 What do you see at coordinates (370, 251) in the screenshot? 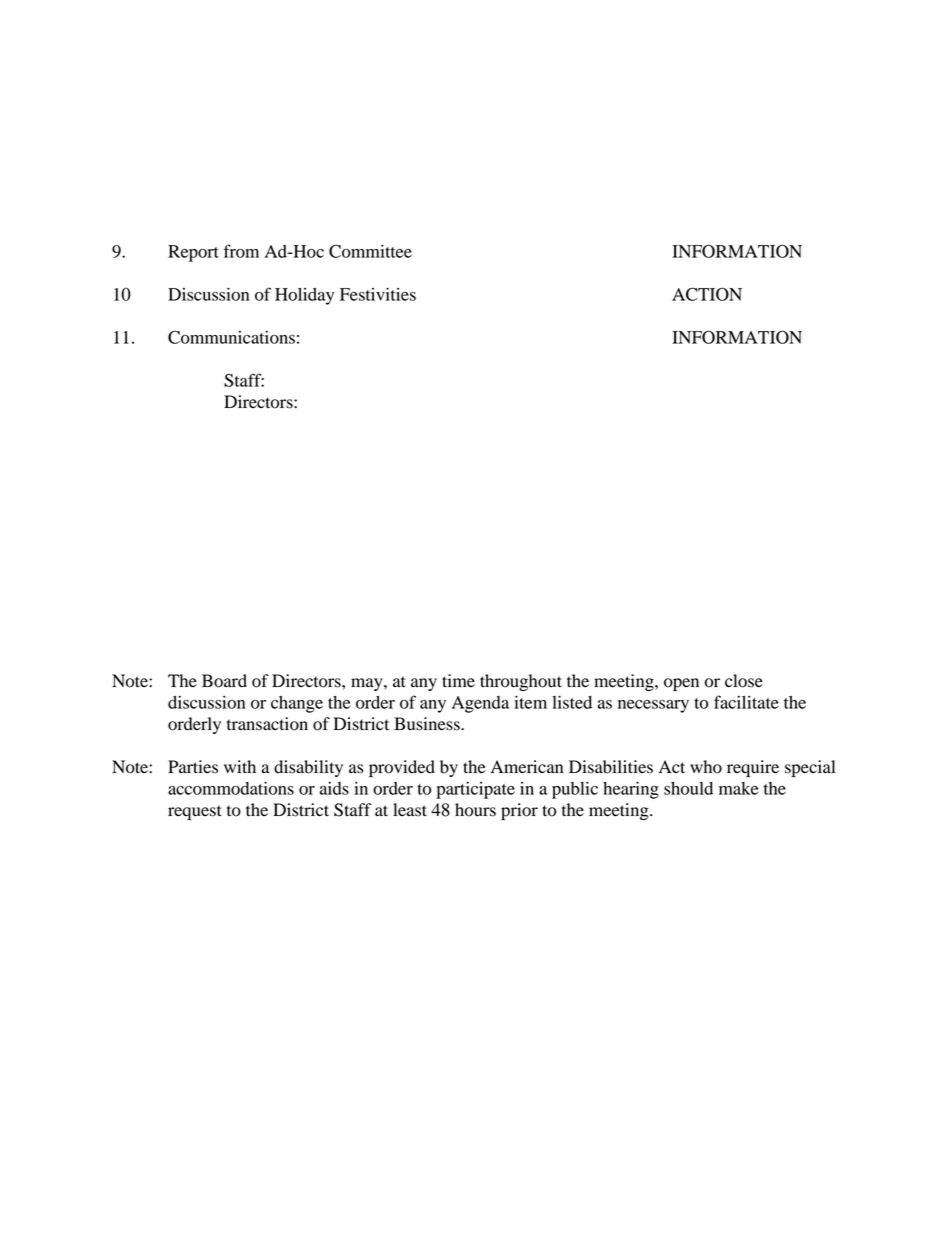
I see `Committee` at bounding box center [370, 251].
